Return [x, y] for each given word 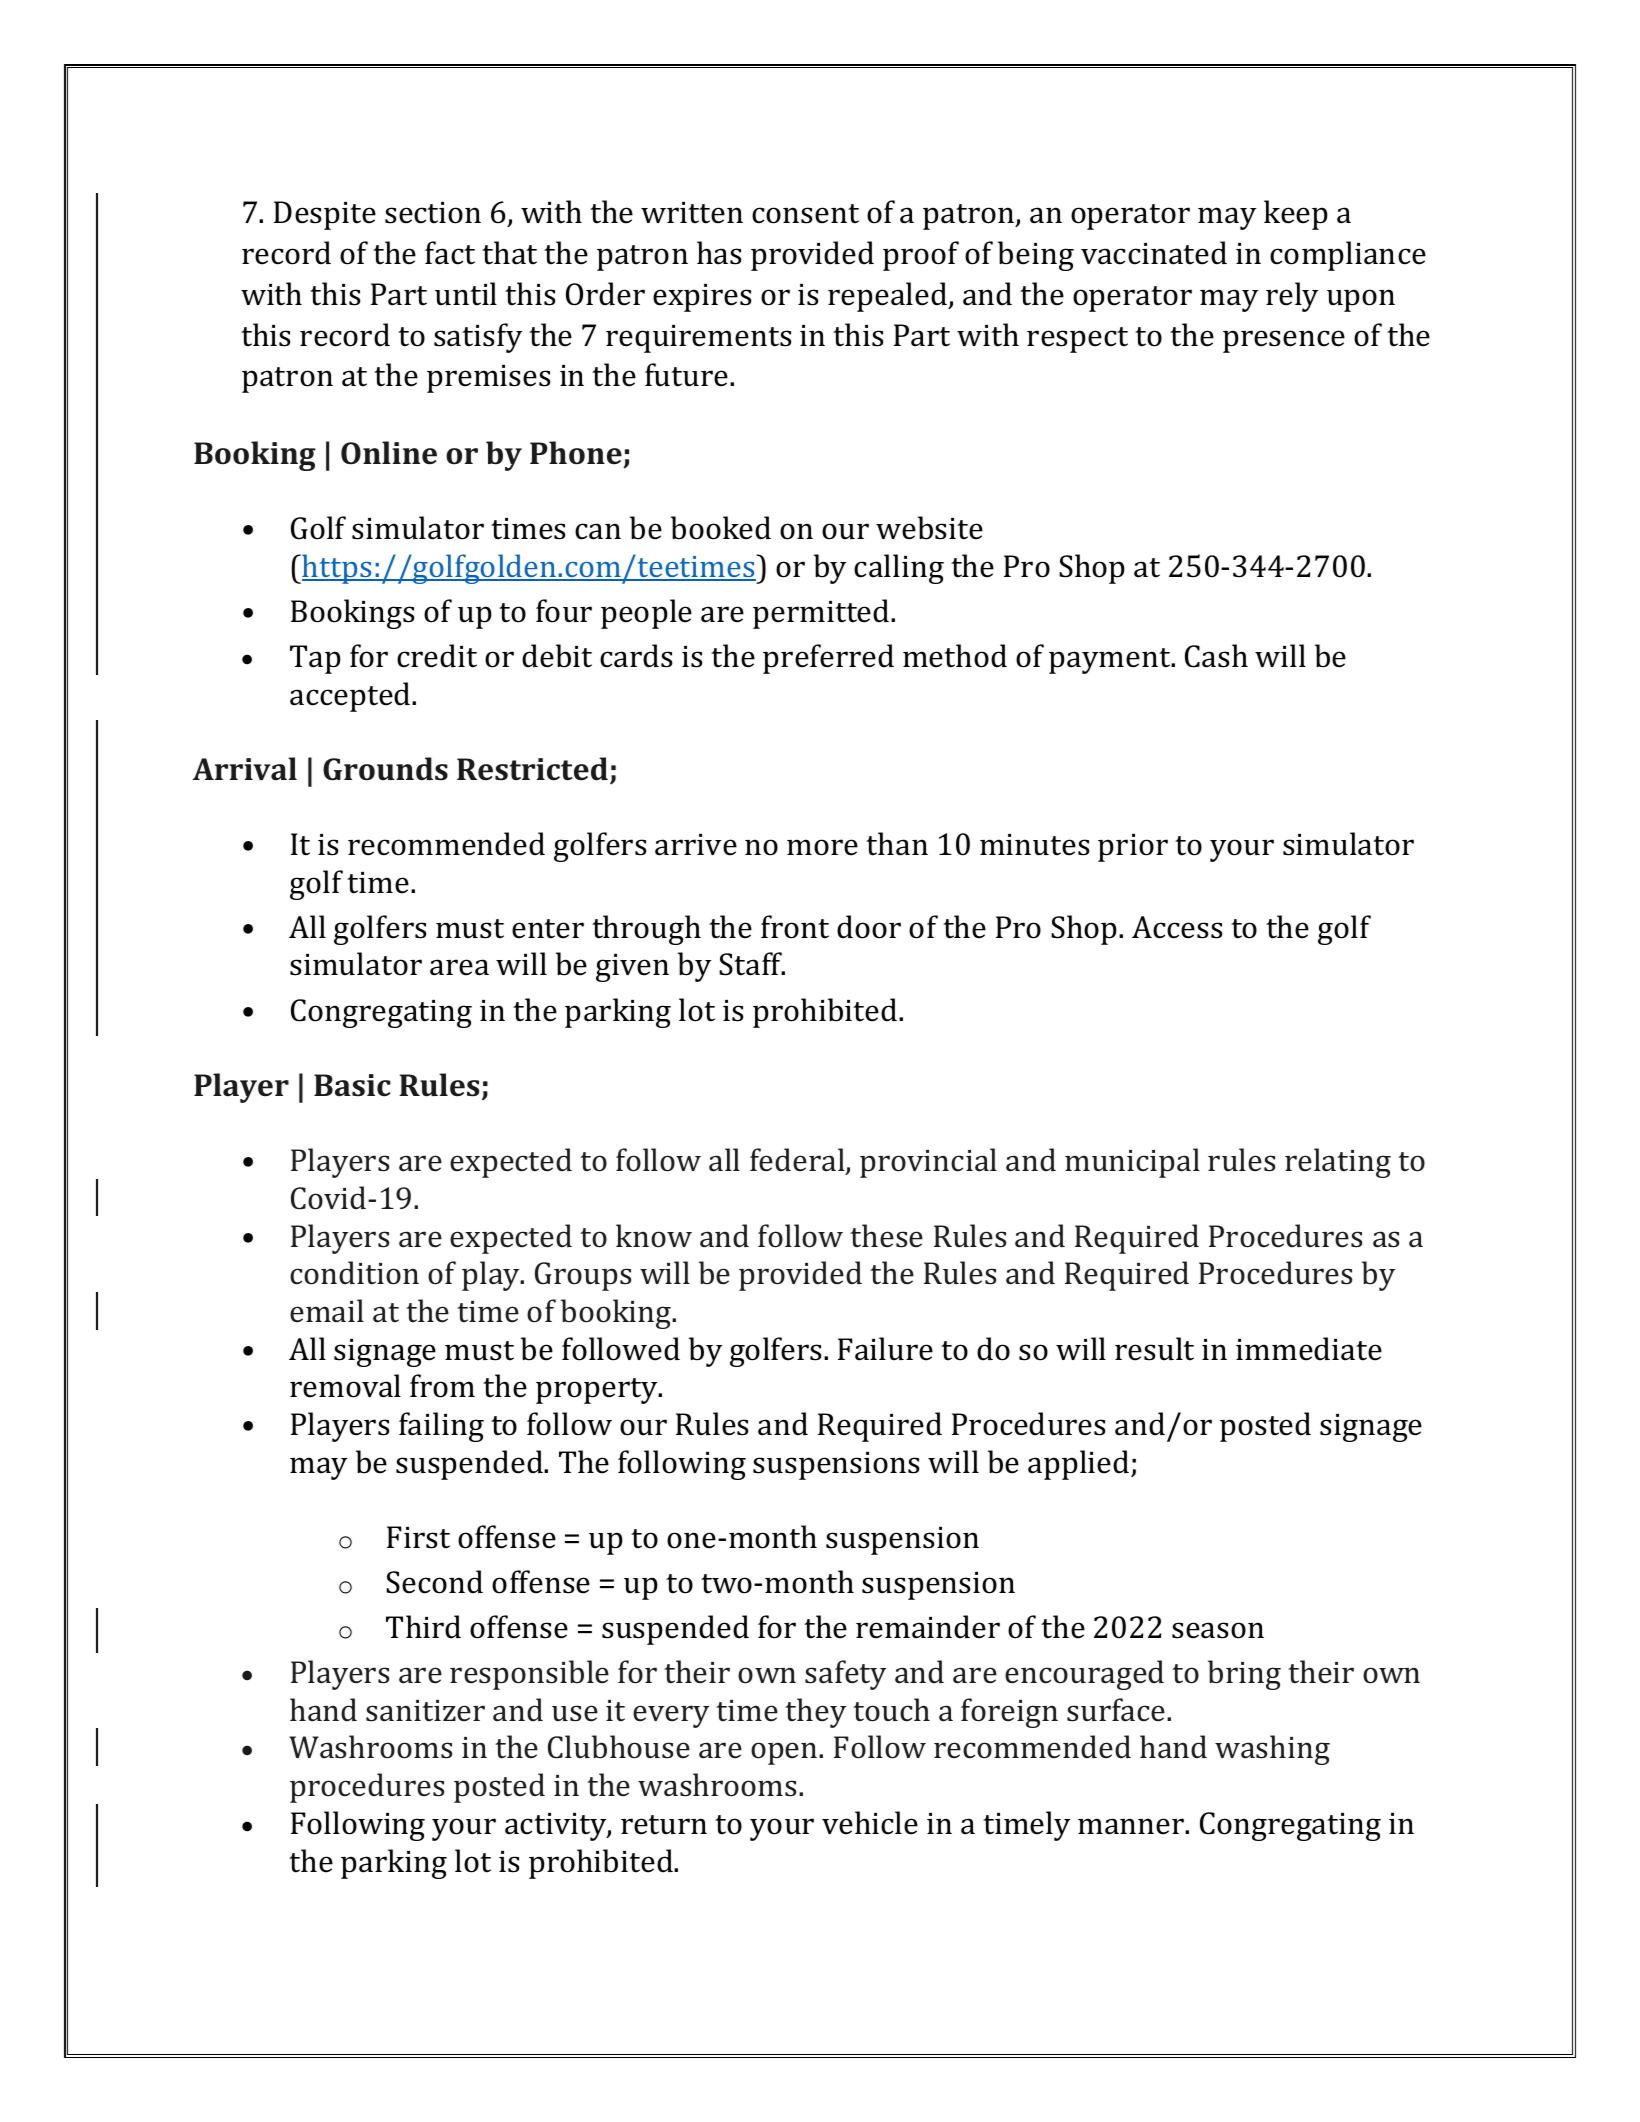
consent [805, 214]
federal [798, 1161]
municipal [1132, 1163]
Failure [885, 1349]
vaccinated [1154, 253]
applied [1080, 1465]
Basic [352, 1085]
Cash [1216, 656]
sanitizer [425, 1711]
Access [1177, 927]
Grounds [385, 769]
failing [441, 1427]
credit [437, 656]
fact [450, 253]
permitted [822, 614]
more [822, 847]
